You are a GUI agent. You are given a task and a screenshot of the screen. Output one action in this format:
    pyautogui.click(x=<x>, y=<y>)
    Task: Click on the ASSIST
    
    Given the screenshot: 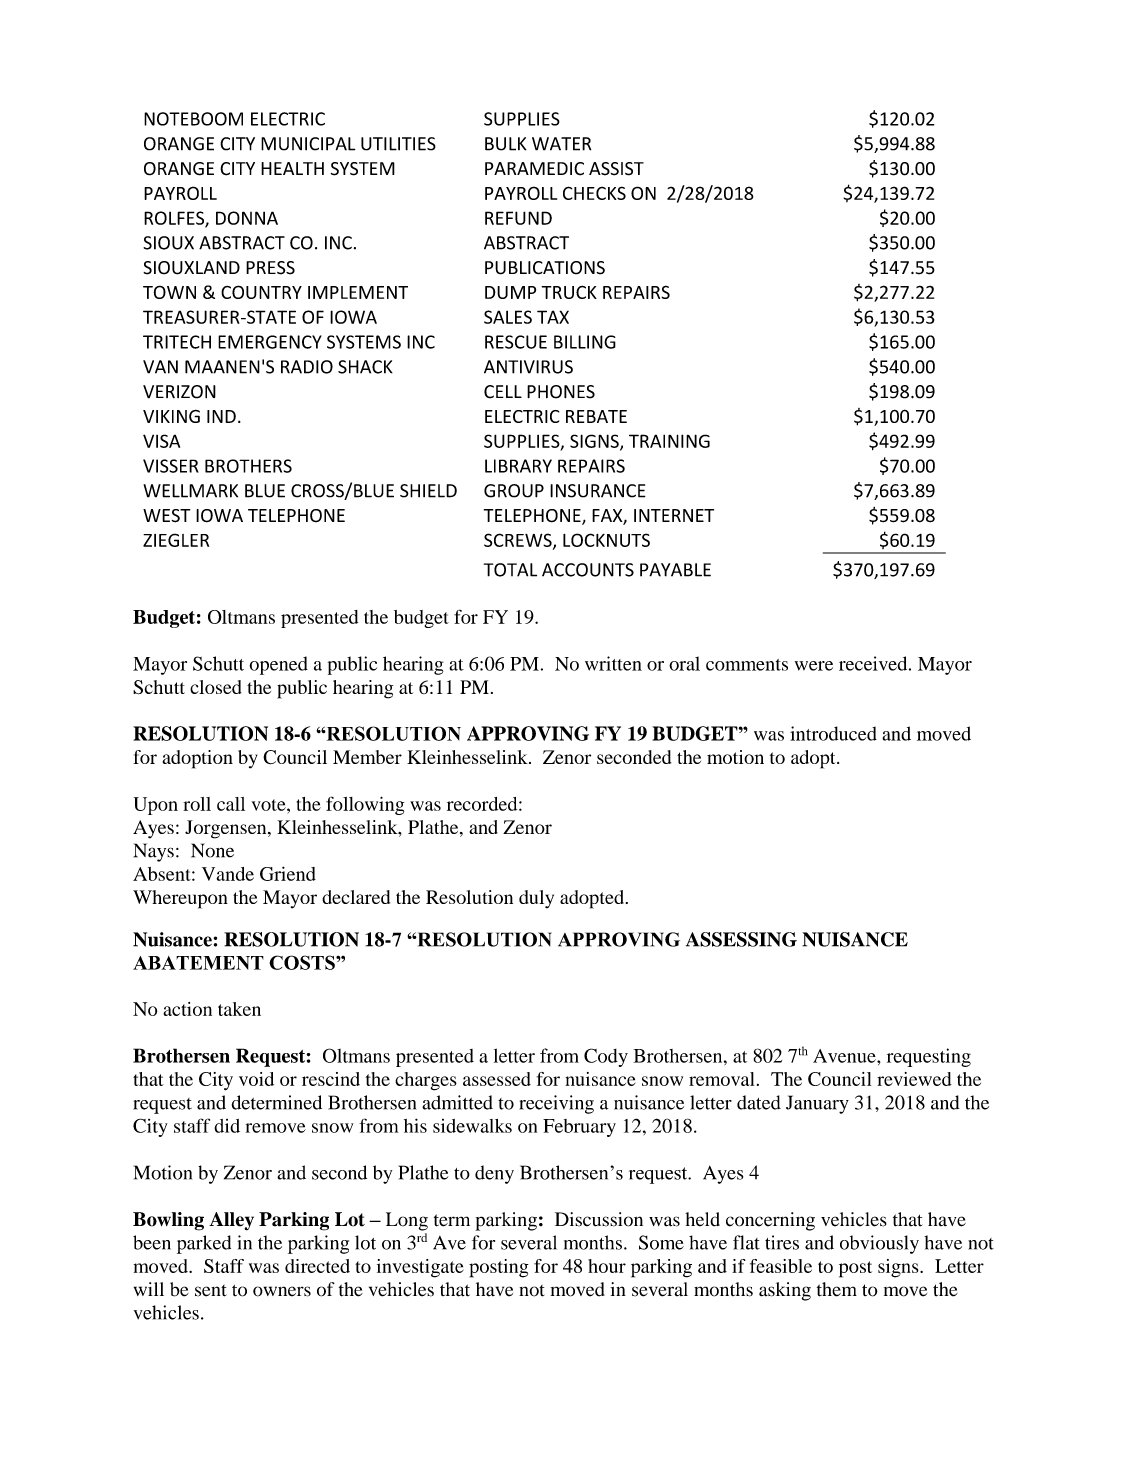 What is the action you would take?
    pyautogui.click(x=616, y=169)
